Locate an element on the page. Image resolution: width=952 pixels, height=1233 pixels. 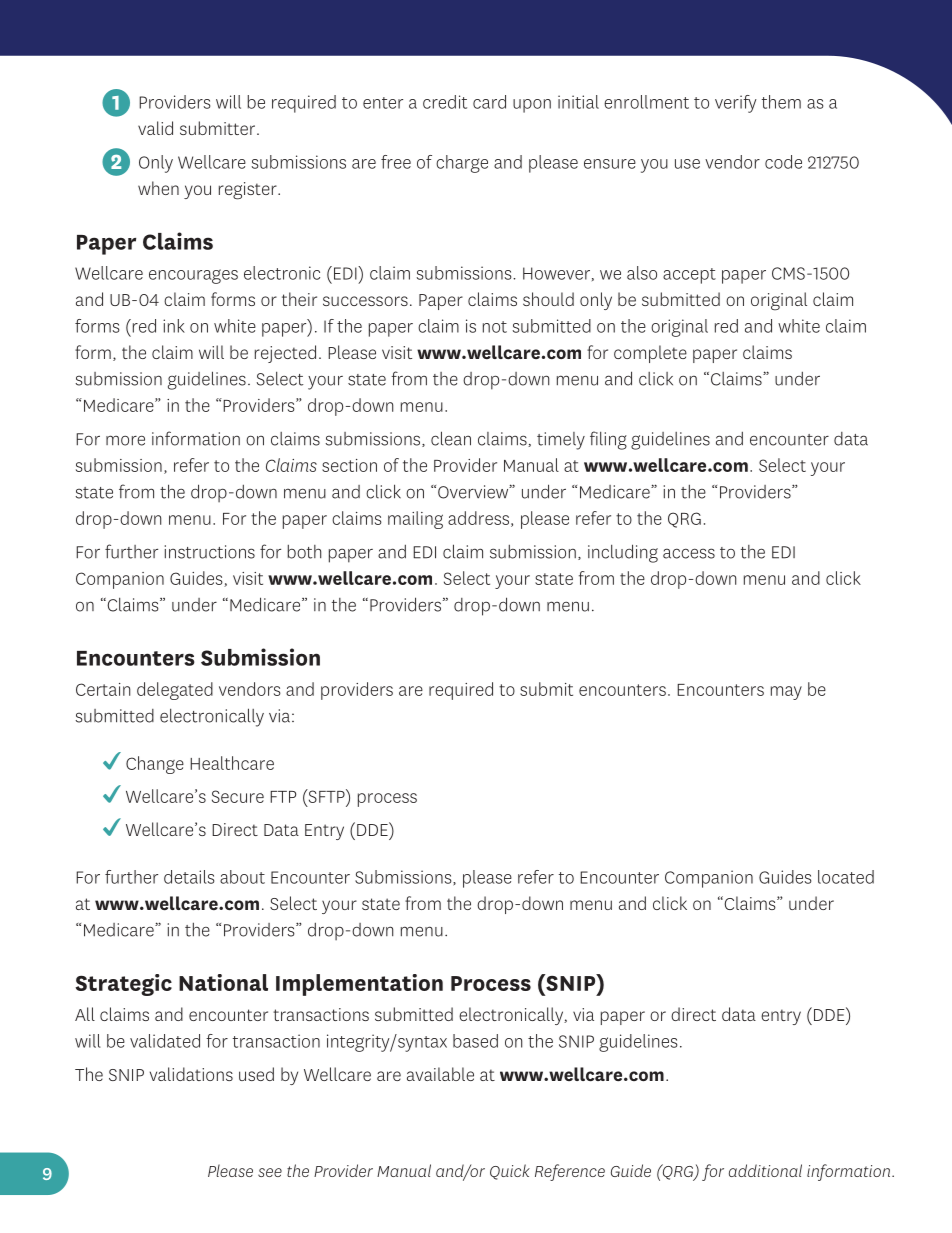
when is located at coordinates (158, 188).
